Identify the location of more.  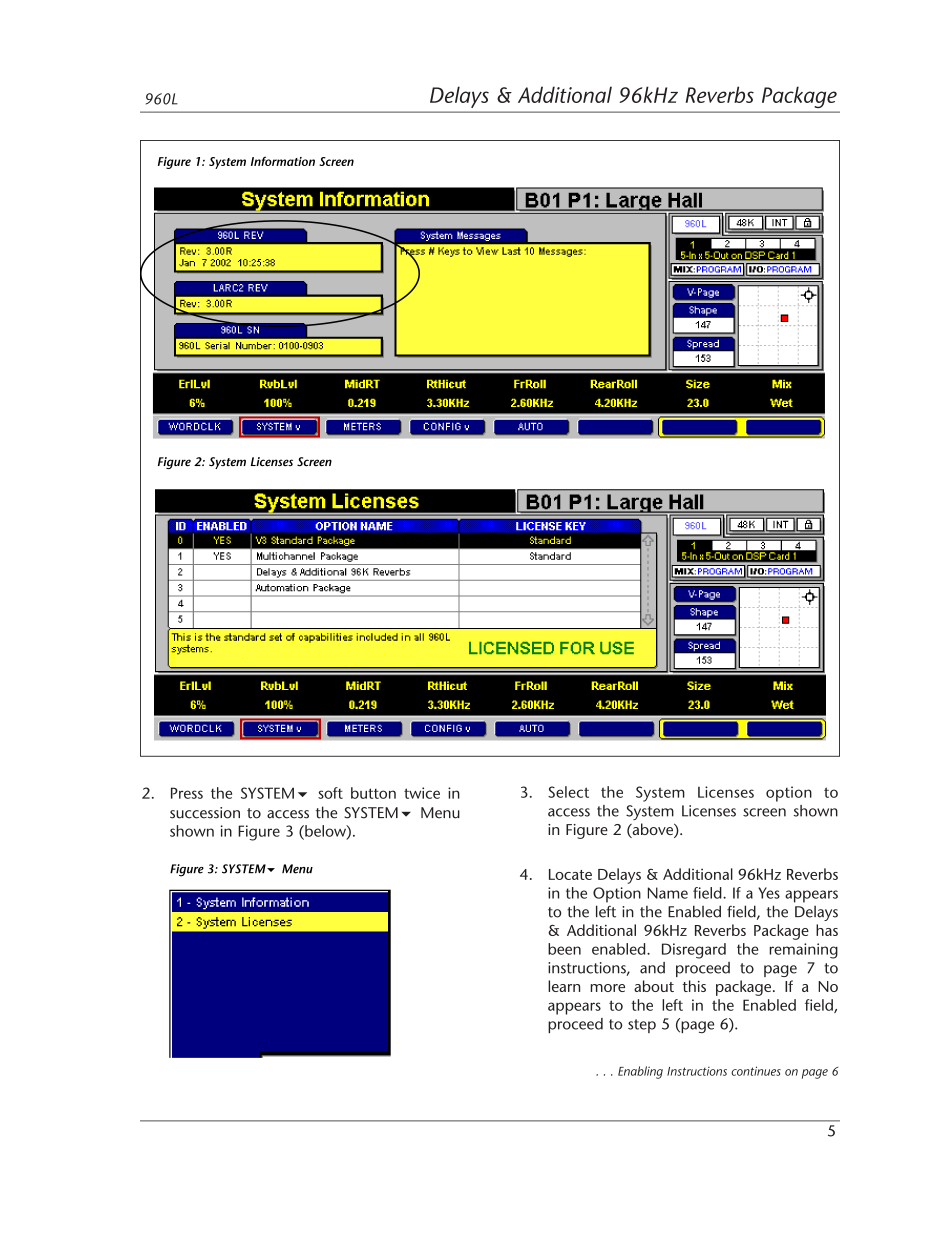
(607, 988).
